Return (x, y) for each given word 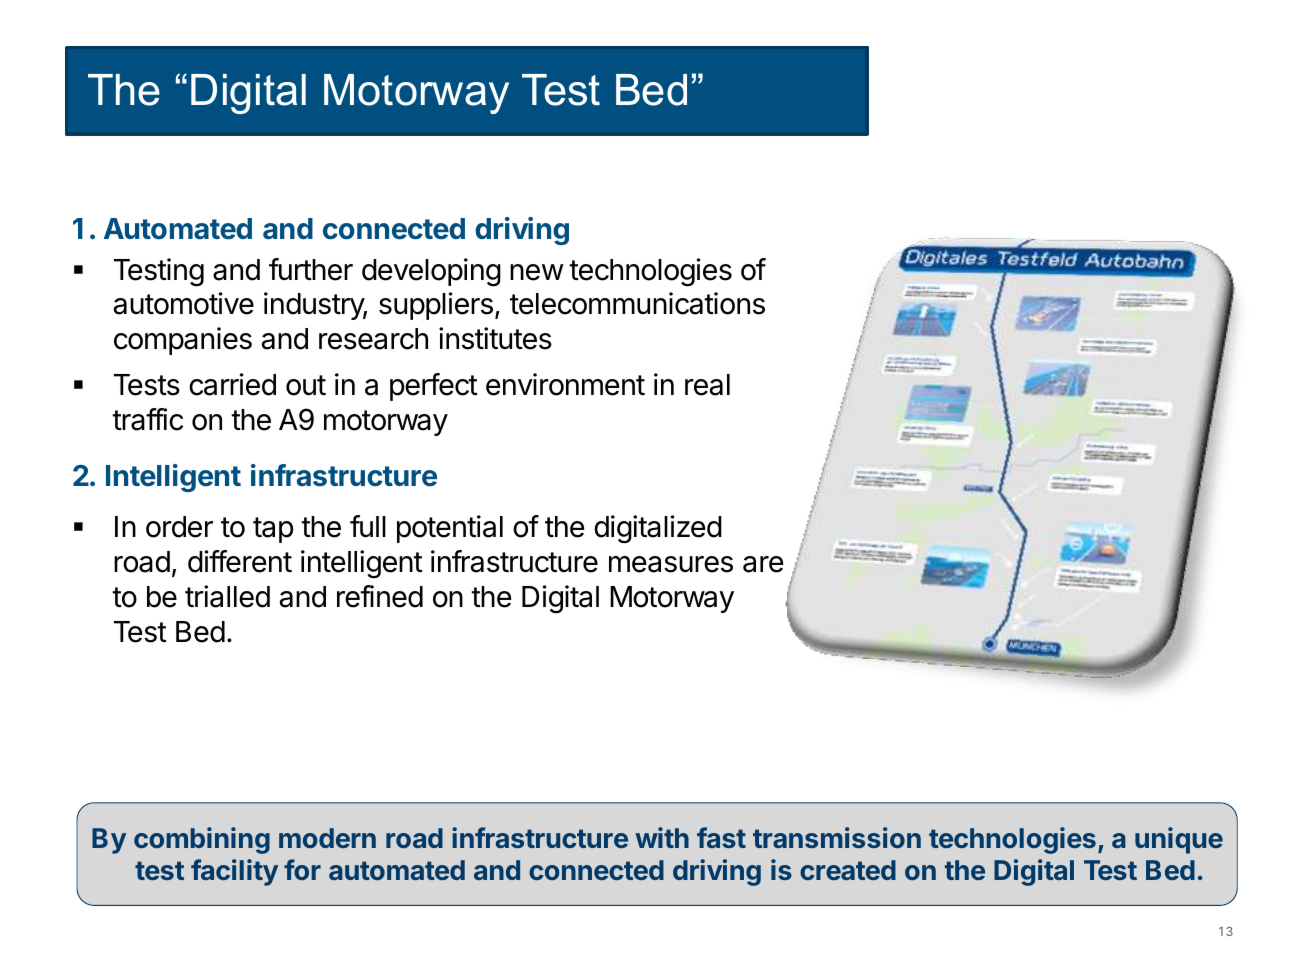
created (848, 870)
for (302, 869)
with (662, 837)
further (311, 269)
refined (380, 596)
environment (565, 384)
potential (450, 529)
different (240, 561)
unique (1179, 840)
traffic (147, 419)
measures (671, 564)
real (707, 385)
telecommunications (637, 303)
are (763, 564)
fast (721, 837)
